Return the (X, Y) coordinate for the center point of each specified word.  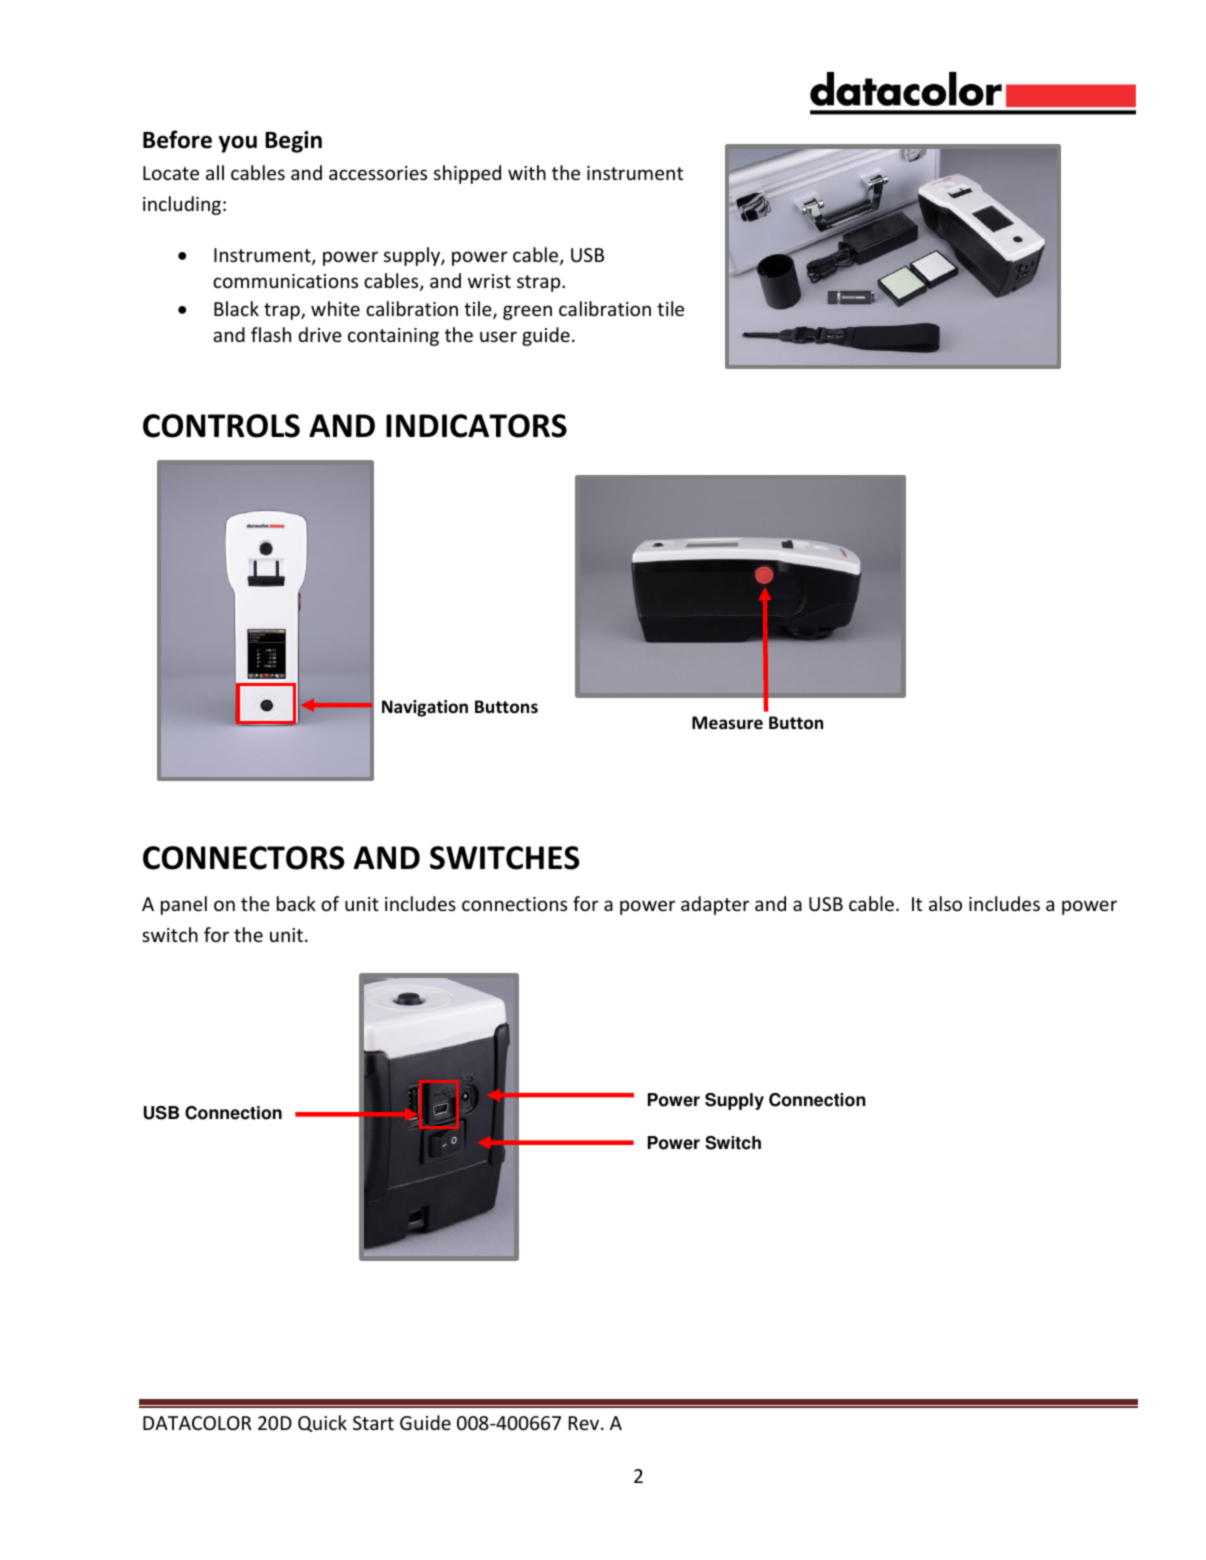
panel (184, 905)
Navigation (425, 708)
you (238, 144)
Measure (727, 723)
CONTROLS (221, 426)
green (527, 312)
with (527, 172)
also (945, 903)
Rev (585, 1423)
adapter (715, 905)
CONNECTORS (243, 858)
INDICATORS (476, 426)
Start (373, 1423)
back (296, 903)
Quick (322, 1423)
